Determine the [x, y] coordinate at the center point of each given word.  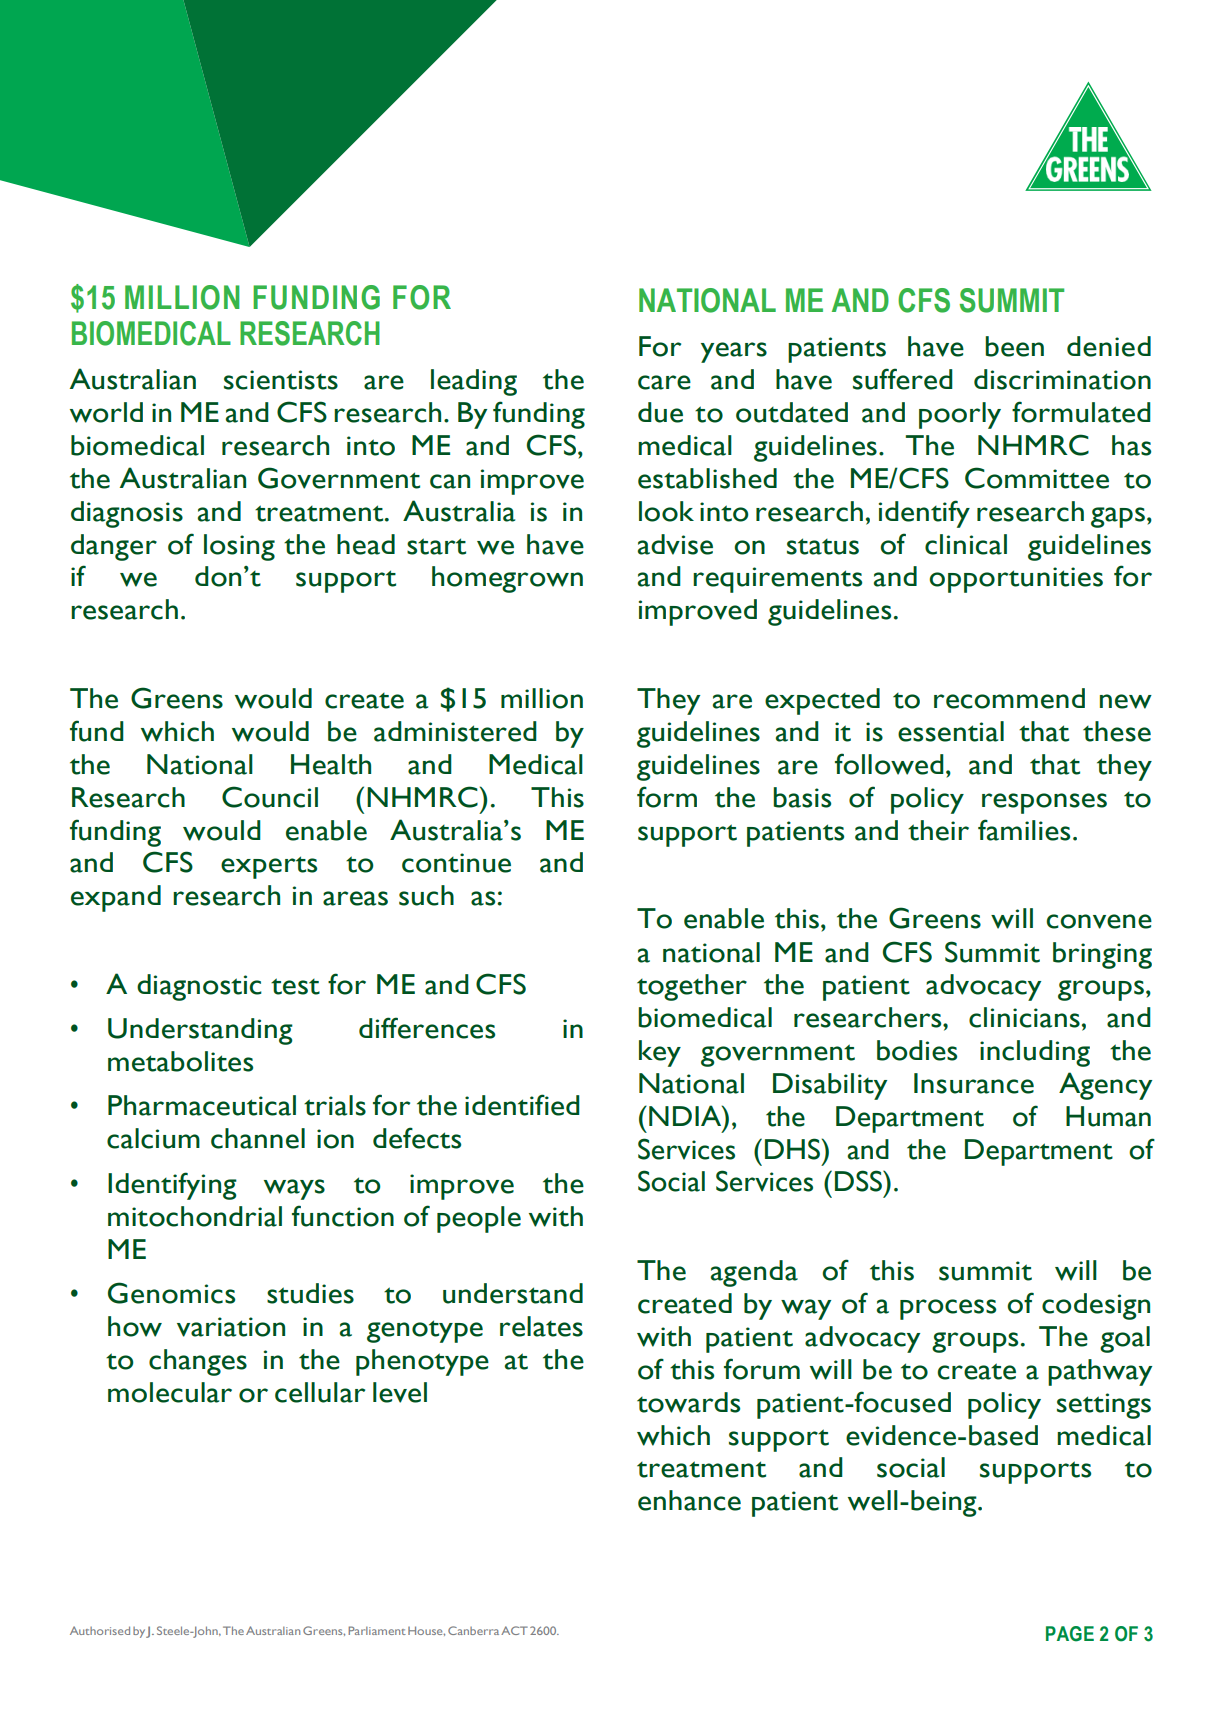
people [479, 1219]
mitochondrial [195, 1216]
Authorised [100, 1630]
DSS [859, 1181]
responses [1044, 803]
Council [270, 797]
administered [455, 731]
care [664, 382]
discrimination [1062, 379]
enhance [689, 1500]
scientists [281, 380]
